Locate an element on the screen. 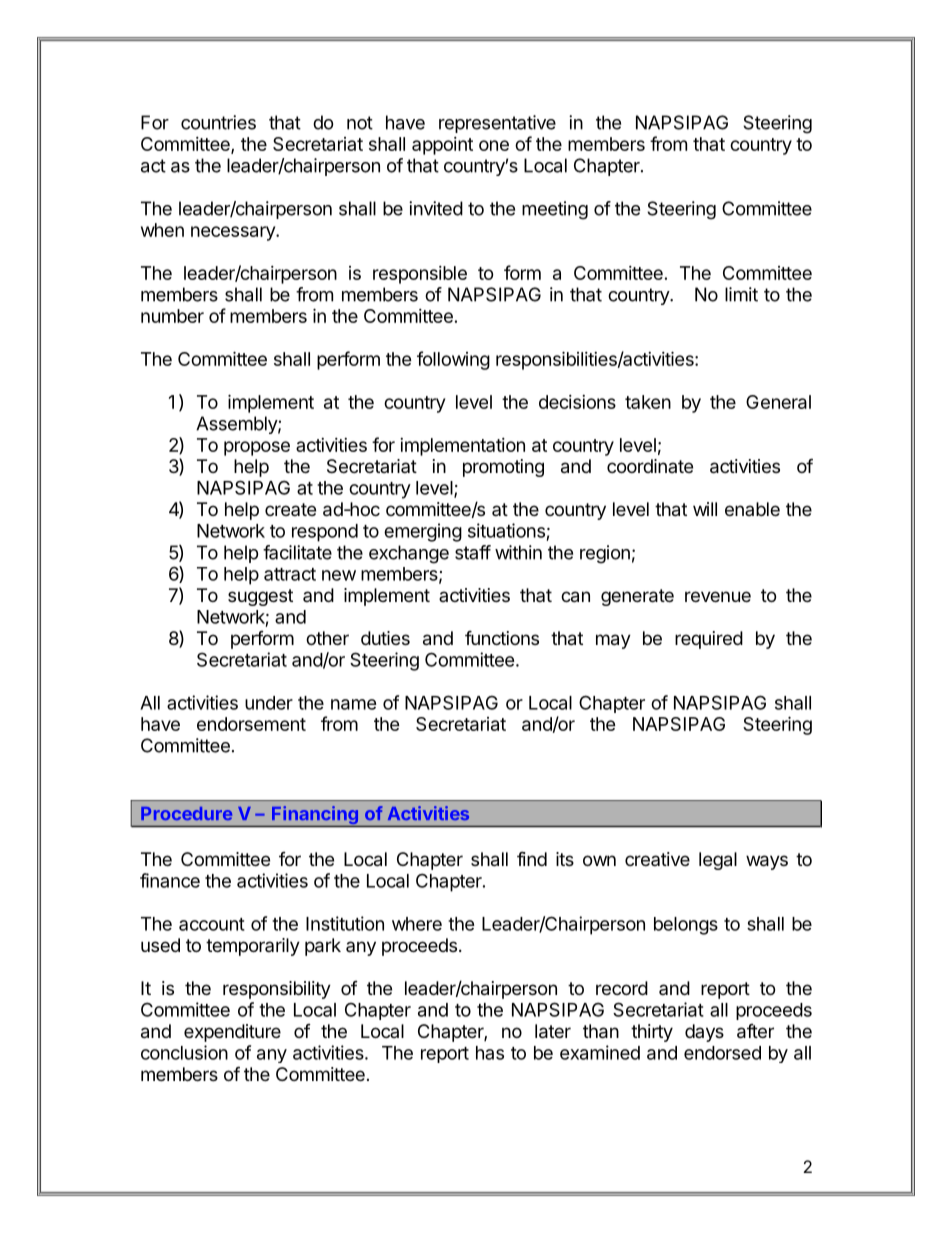 Image resolution: width=952 pixels, height=1233 pixels. expenditure is located at coordinates (232, 1033).
